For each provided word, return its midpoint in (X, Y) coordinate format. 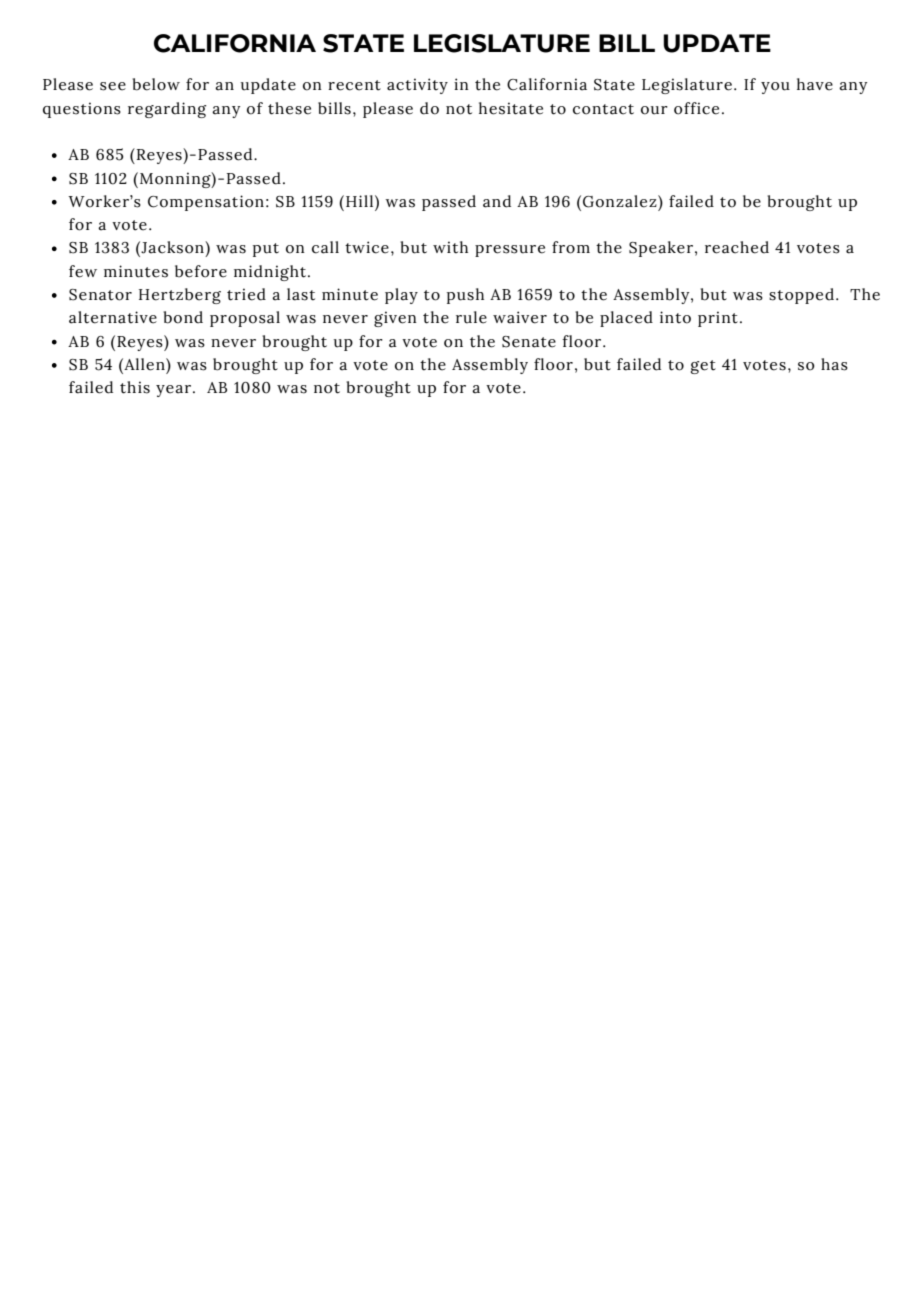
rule (471, 317)
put (266, 250)
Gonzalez (621, 201)
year (175, 391)
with (450, 247)
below (156, 84)
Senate (529, 342)
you (775, 88)
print (718, 319)
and (497, 201)
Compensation (206, 203)
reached (737, 247)
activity (417, 86)
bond (183, 317)
